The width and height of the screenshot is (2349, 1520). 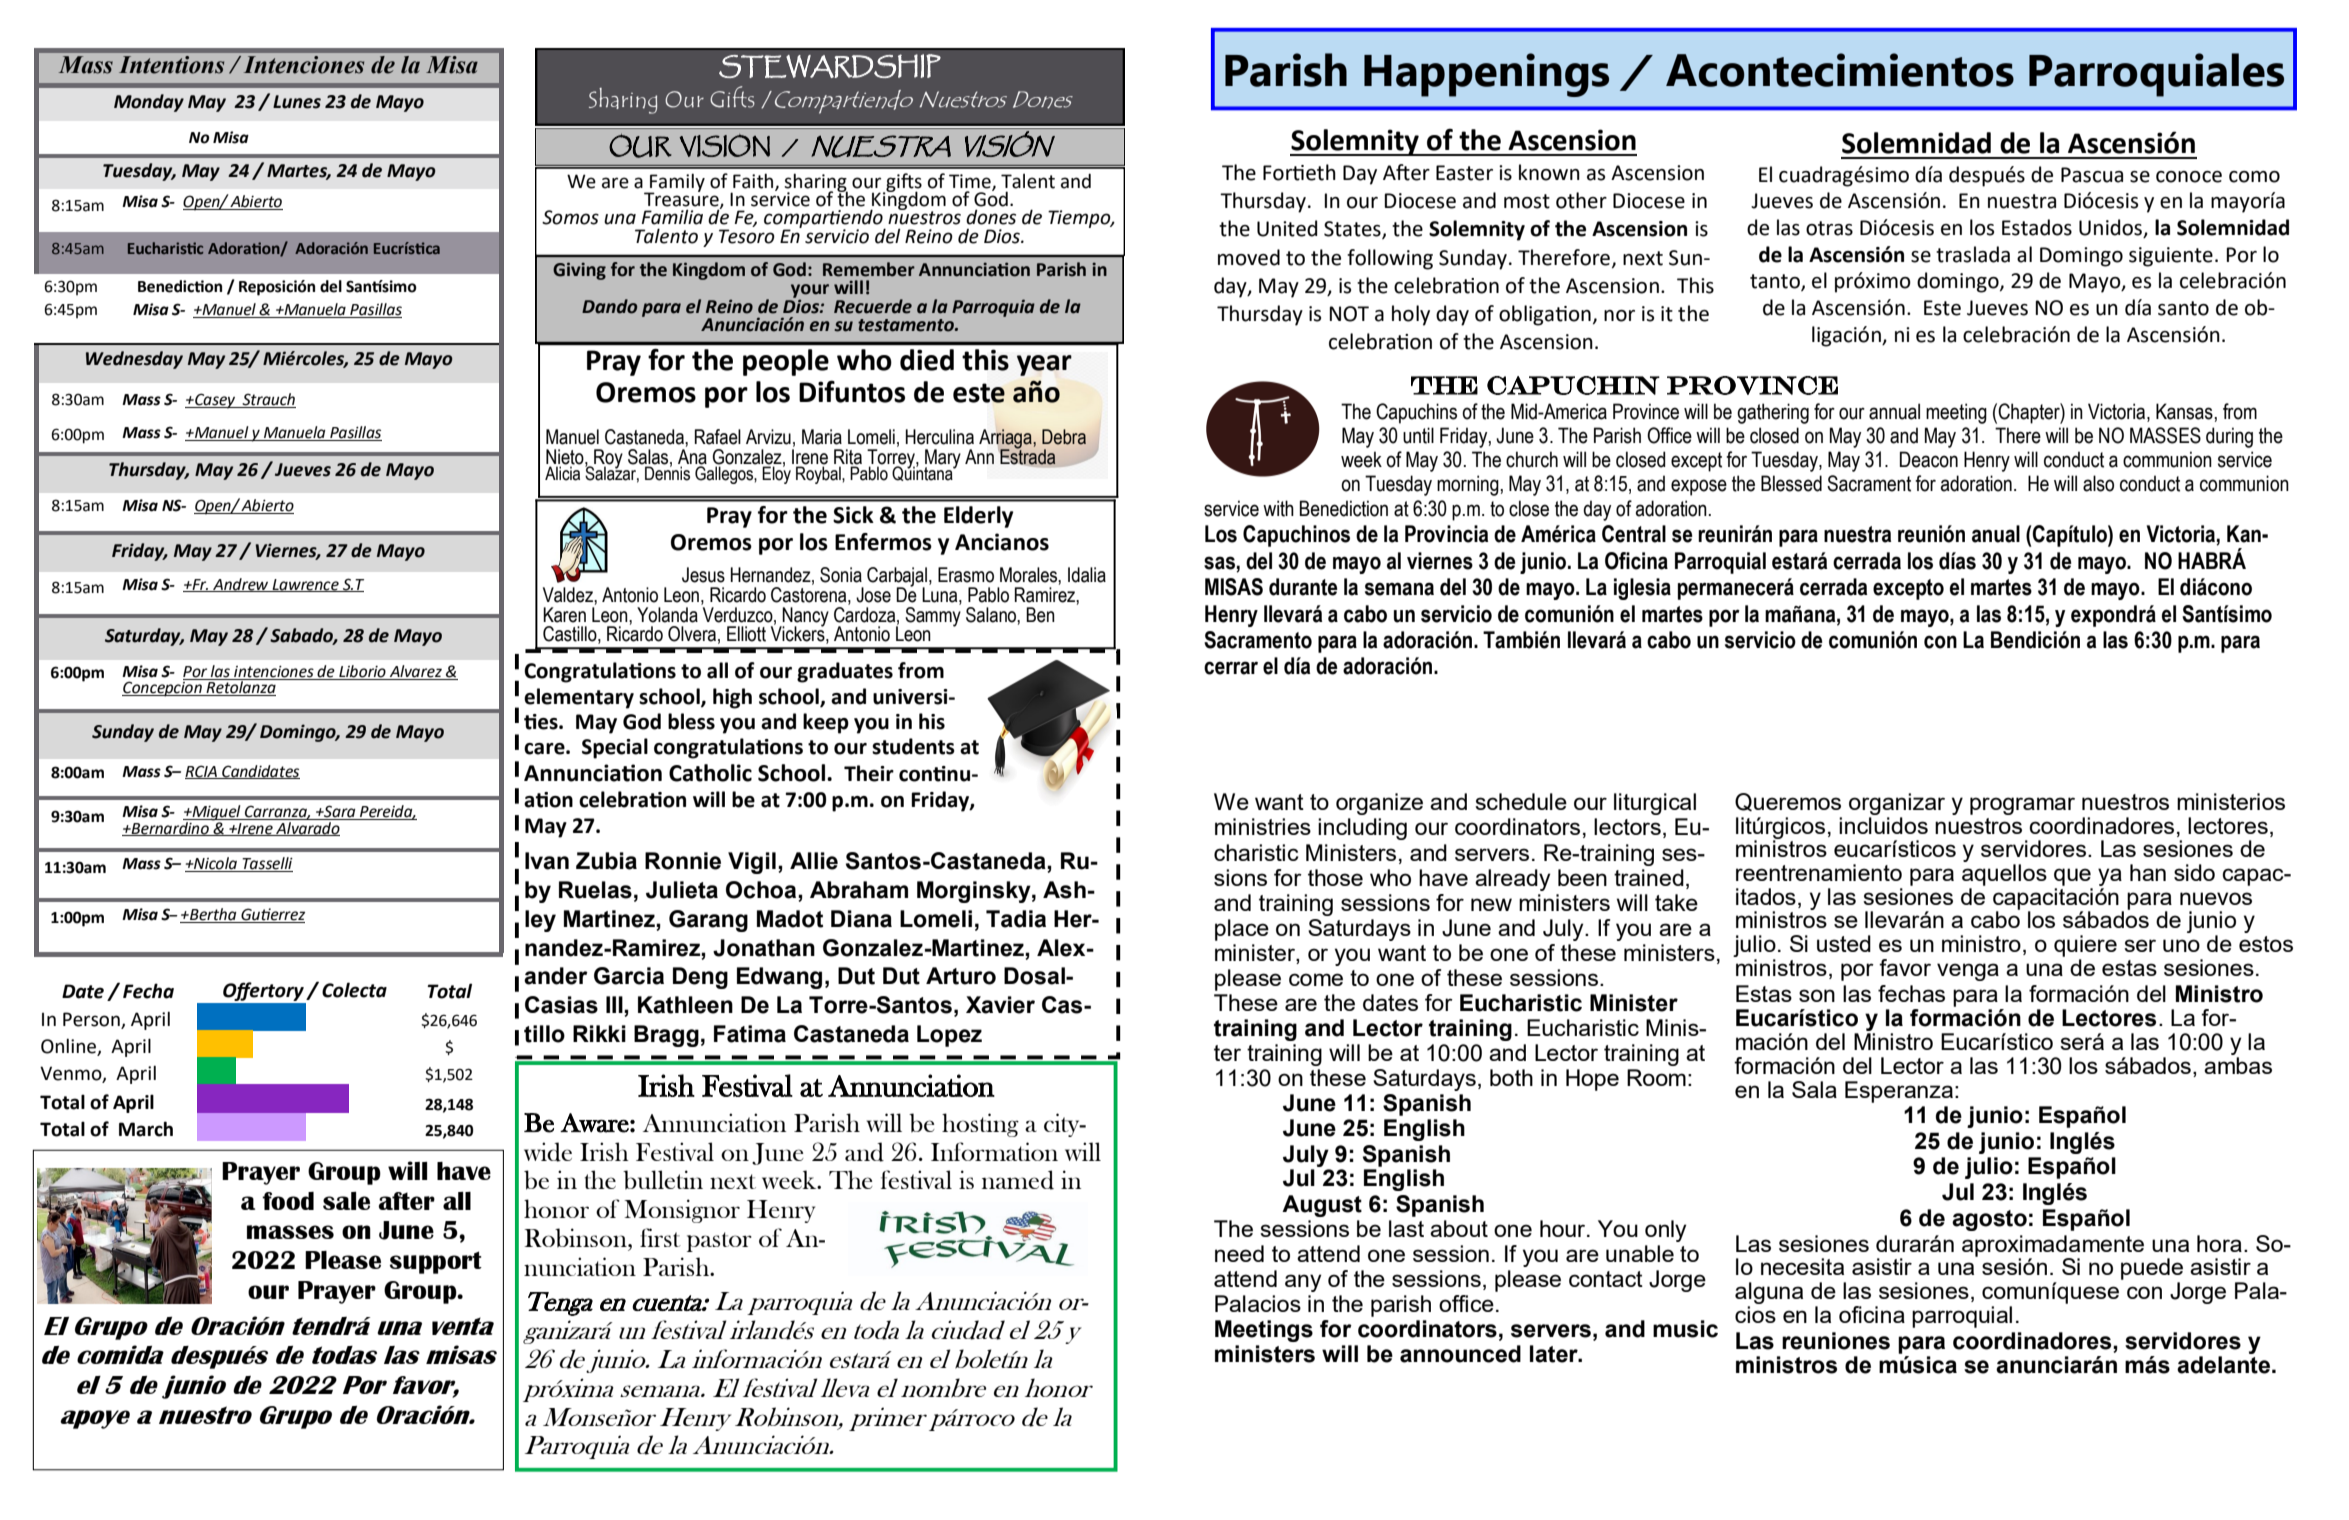 I want to click on Gutierrez, so click(x=272, y=915).
